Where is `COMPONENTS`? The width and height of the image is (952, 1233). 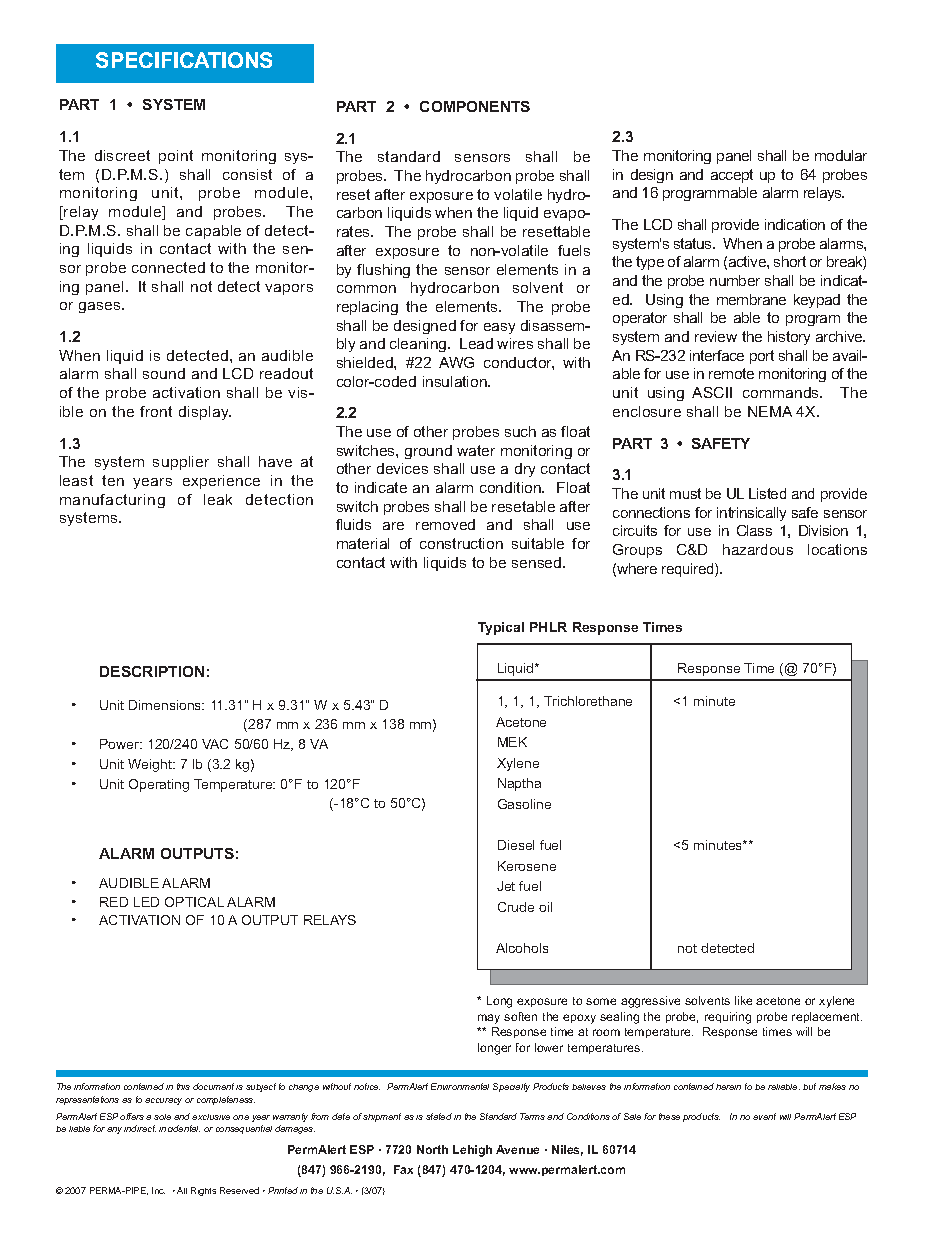 COMPONENTS is located at coordinates (475, 106).
